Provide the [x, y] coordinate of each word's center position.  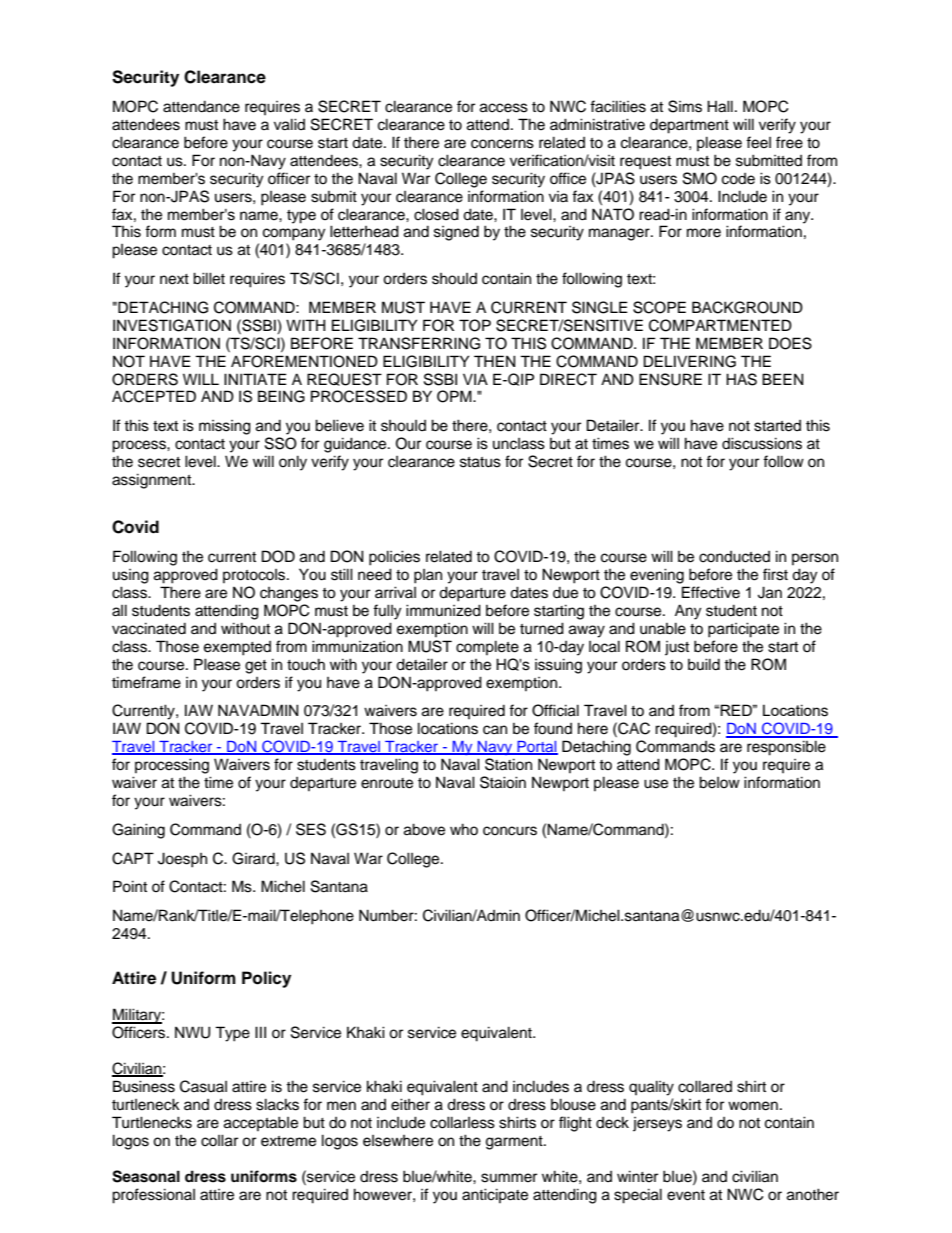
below [719, 782]
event [686, 1195]
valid [289, 124]
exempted [237, 648]
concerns [502, 144]
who [464, 829]
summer [509, 1178]
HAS [741, 379]
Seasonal [146, 1176]
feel [758, 142]
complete [487, 647]
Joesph [182, 860]
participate [743, 630]
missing [225, 427]
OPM [455, 396]
